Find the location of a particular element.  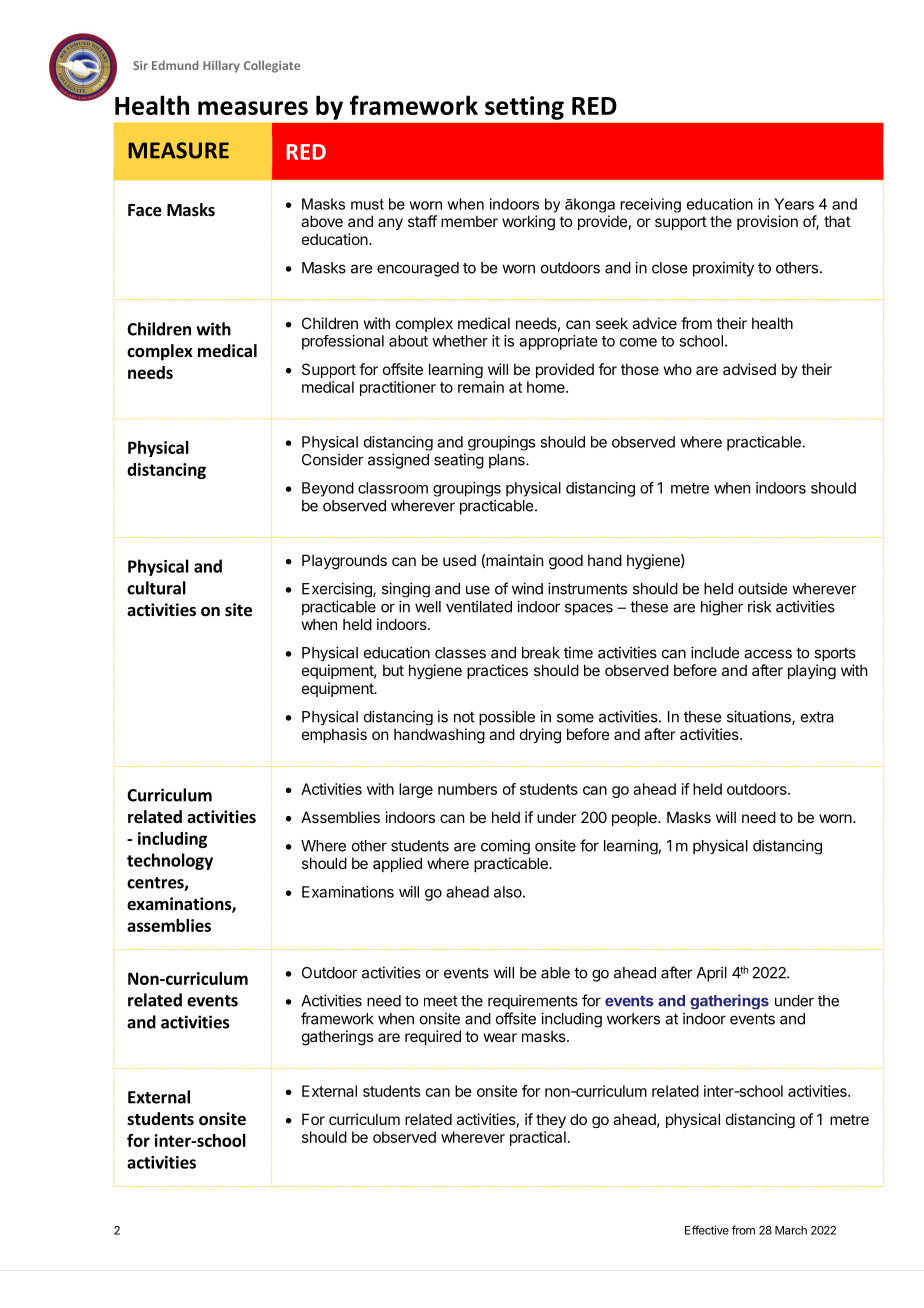

Beyond is located at coordinates (328, 489).
